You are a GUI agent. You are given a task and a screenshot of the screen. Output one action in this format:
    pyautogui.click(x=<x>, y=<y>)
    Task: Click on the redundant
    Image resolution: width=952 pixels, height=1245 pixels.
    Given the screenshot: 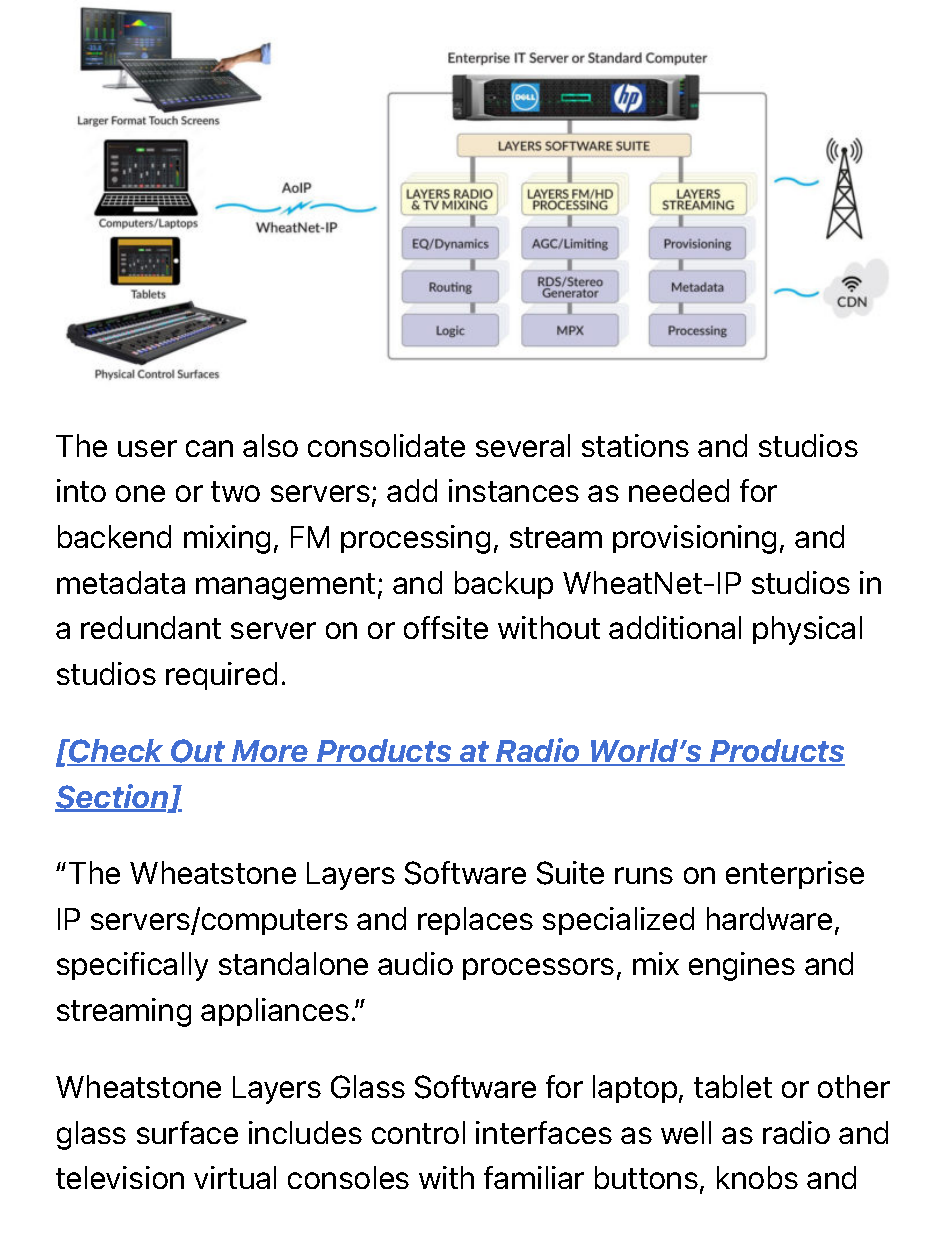 What is the action you would take?
    pyautogui.click(x=151, y=627)
